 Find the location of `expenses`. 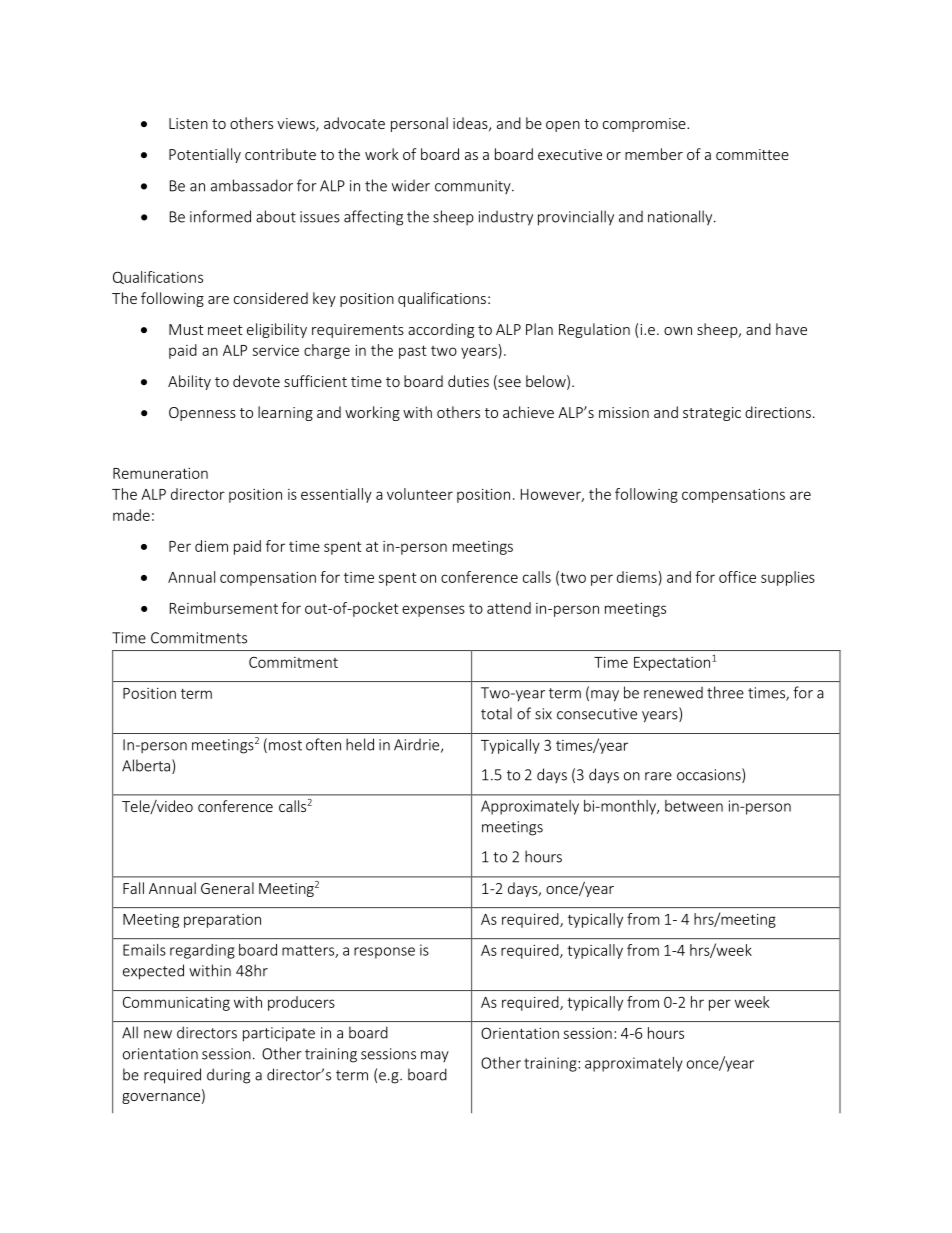

expenses is located at coordinates (433, 611).
